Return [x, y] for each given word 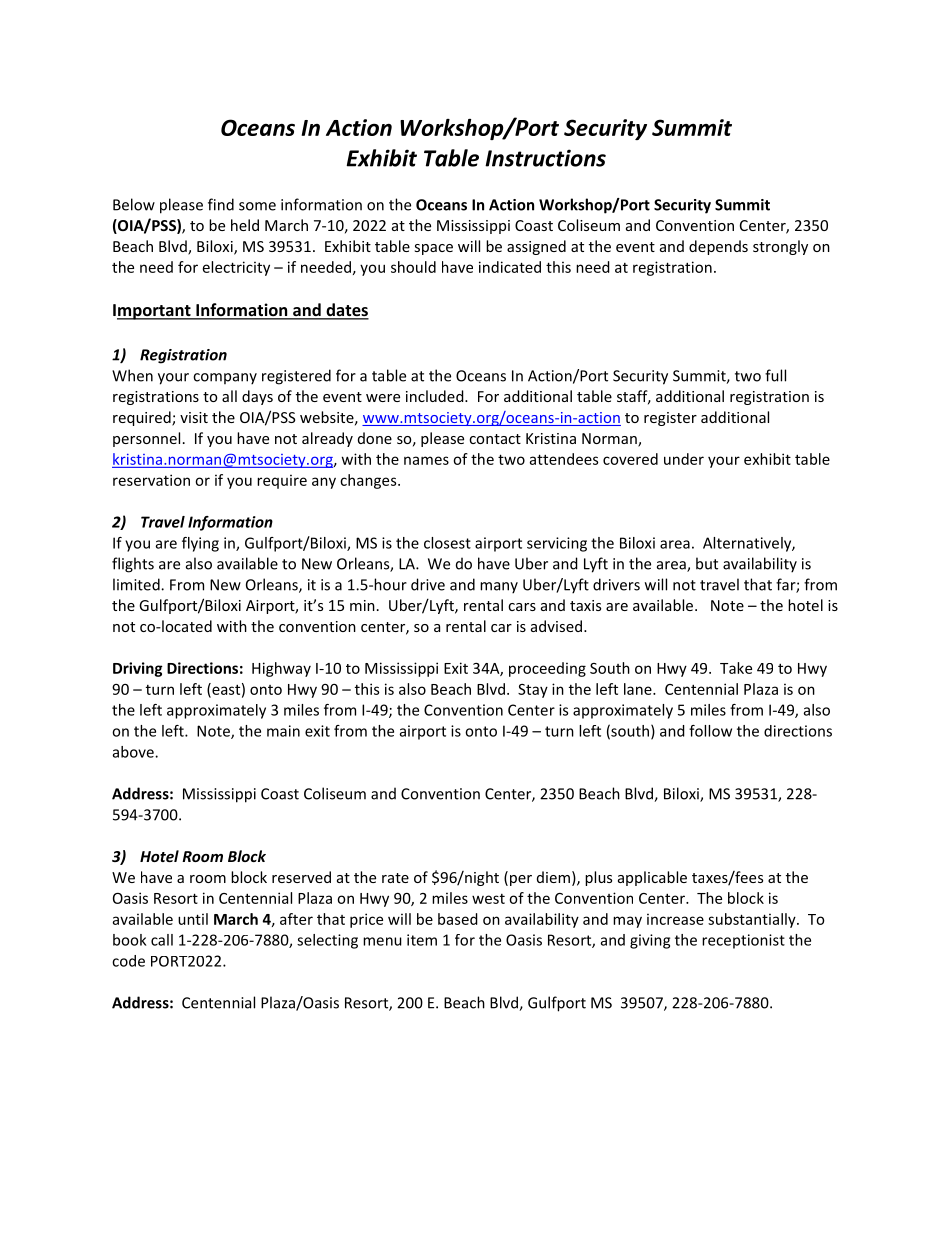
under [684, 459]
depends [718, 247]
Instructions [545, 158]
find [221, 204]
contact [495, 439]
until [193, 919]
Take [736, 668]
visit [194, 417]
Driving [138, 669]
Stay [533, 691]
